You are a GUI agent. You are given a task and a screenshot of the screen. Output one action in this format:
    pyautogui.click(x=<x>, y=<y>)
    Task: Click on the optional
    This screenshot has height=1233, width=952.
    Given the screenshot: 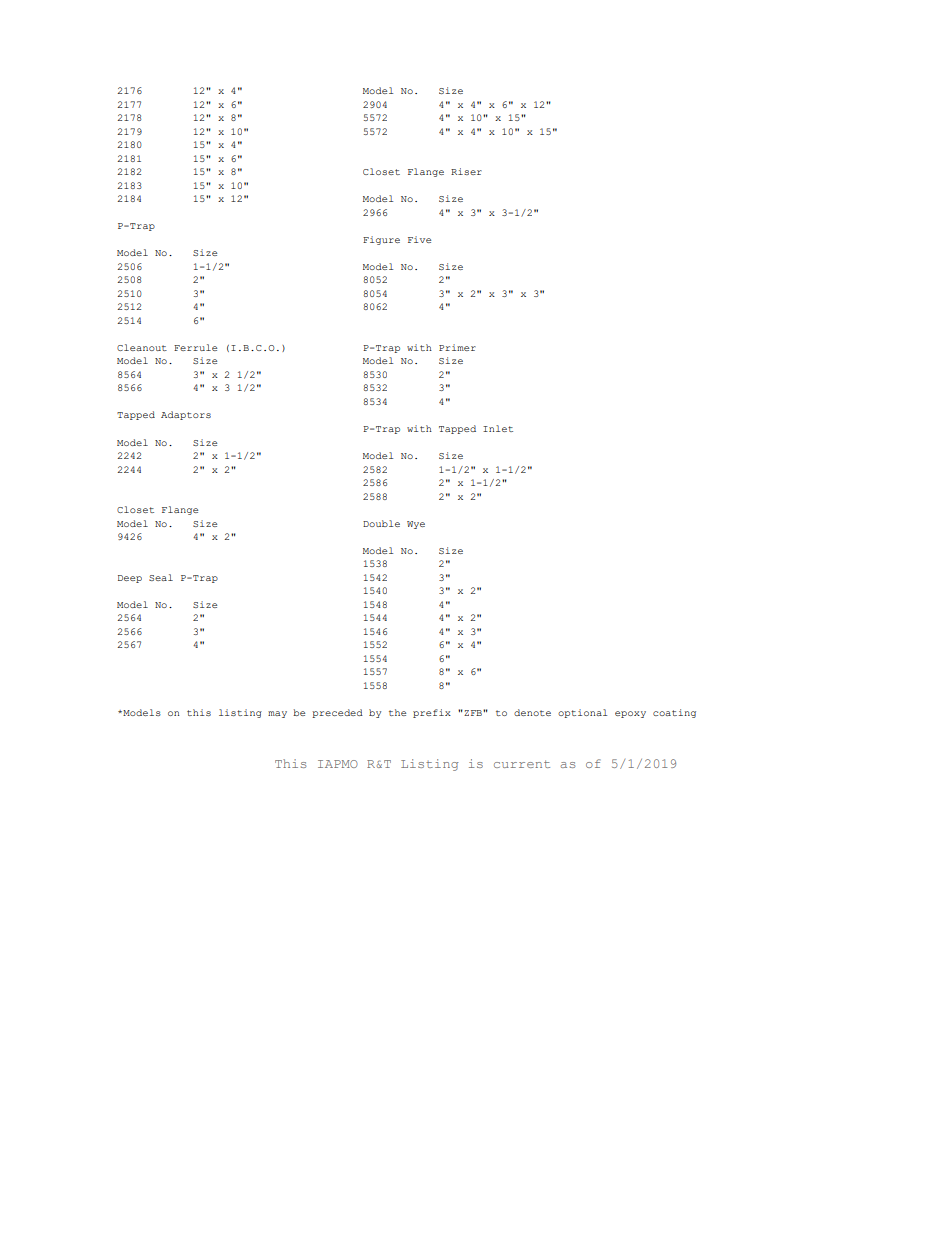 What is the action you would take?
    pyautogui.click(x=582, y=713)
